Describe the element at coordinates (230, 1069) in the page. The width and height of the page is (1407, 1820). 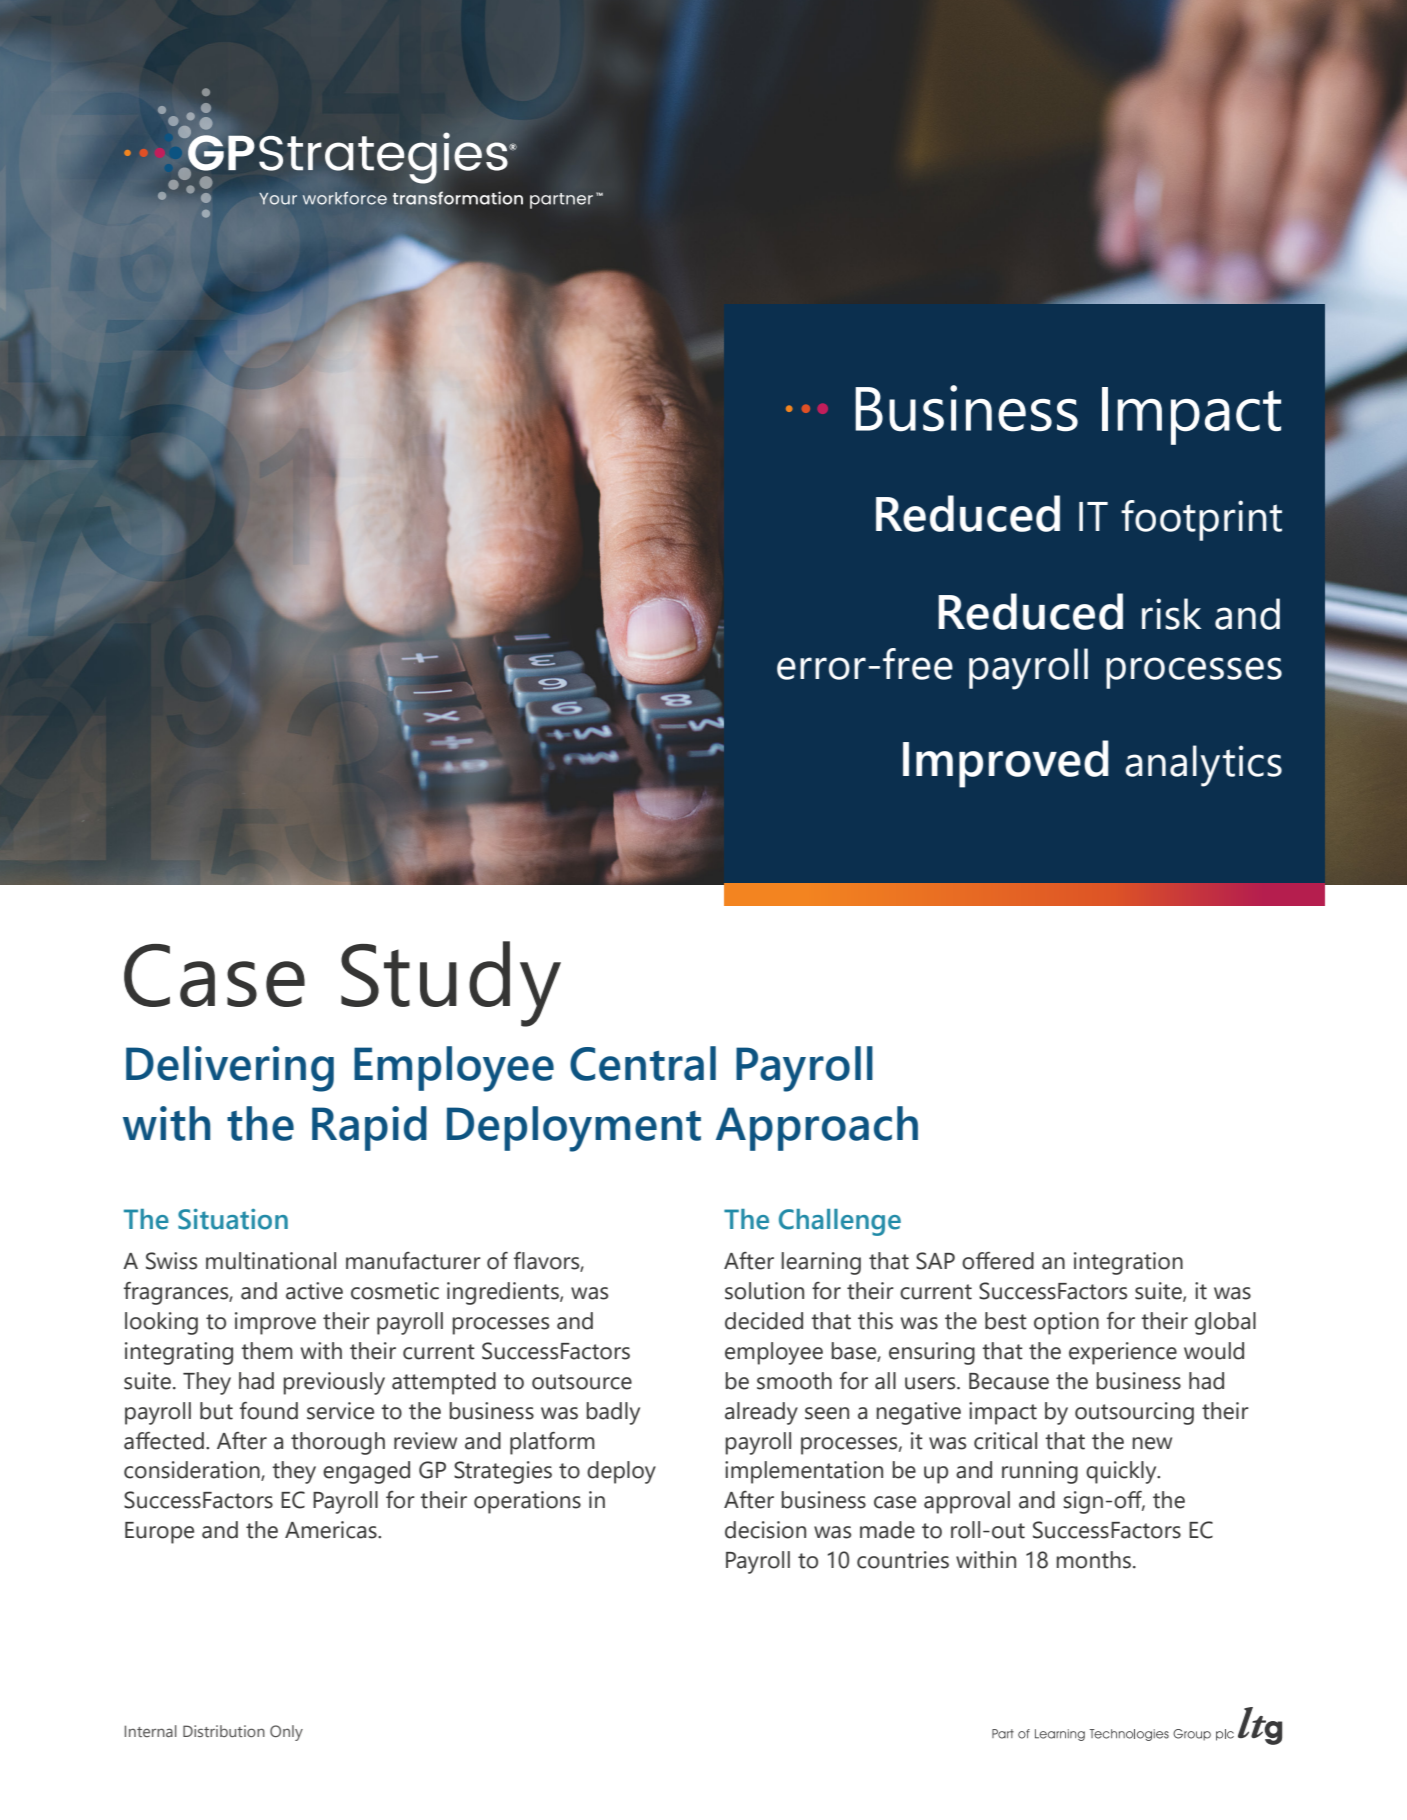
I see `Delivering` at that location.
